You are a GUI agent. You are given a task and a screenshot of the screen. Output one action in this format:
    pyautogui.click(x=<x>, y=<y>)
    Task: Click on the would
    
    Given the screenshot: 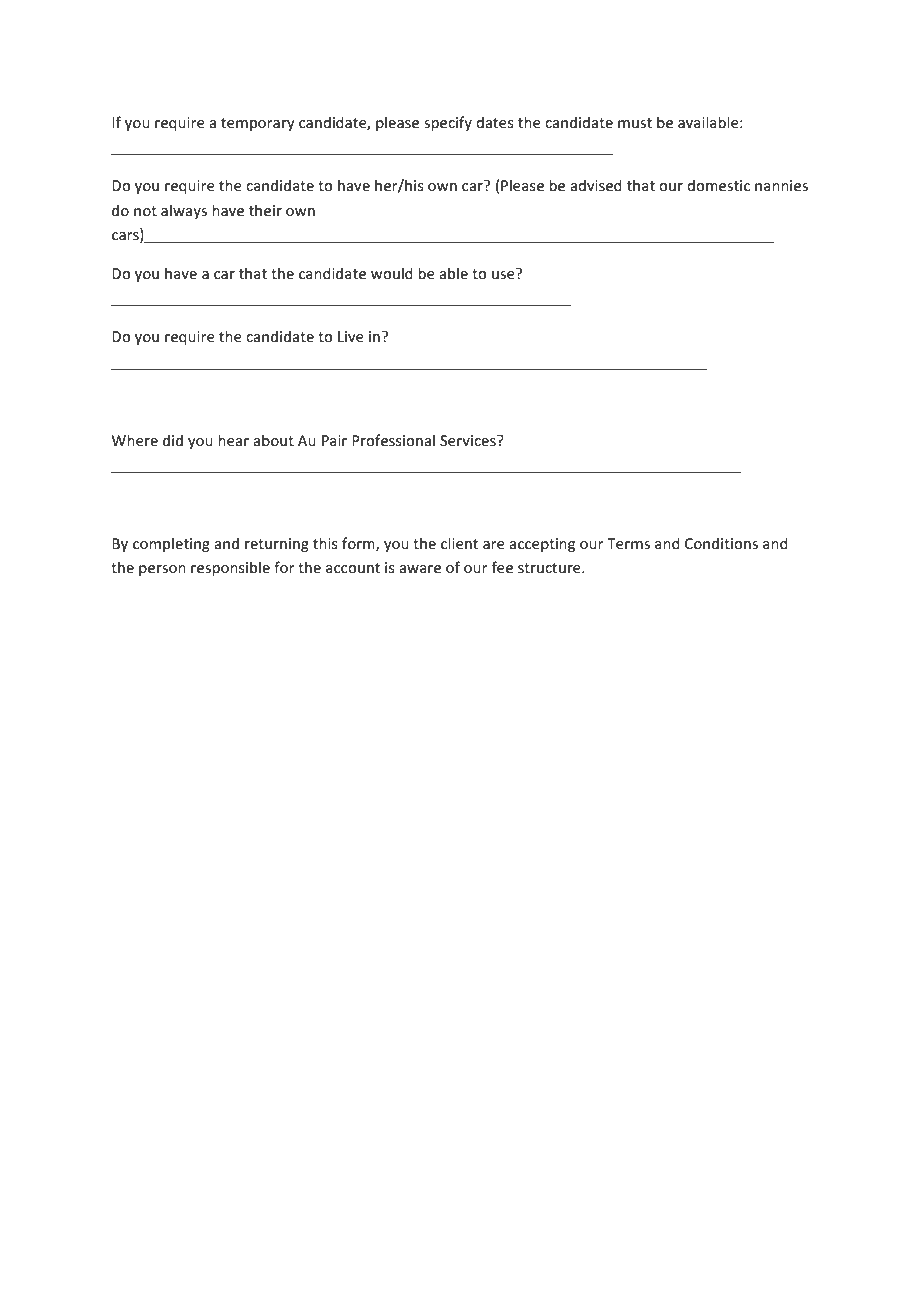 What is the action you would take?
    pyautogui.click(x=392, y=273)
